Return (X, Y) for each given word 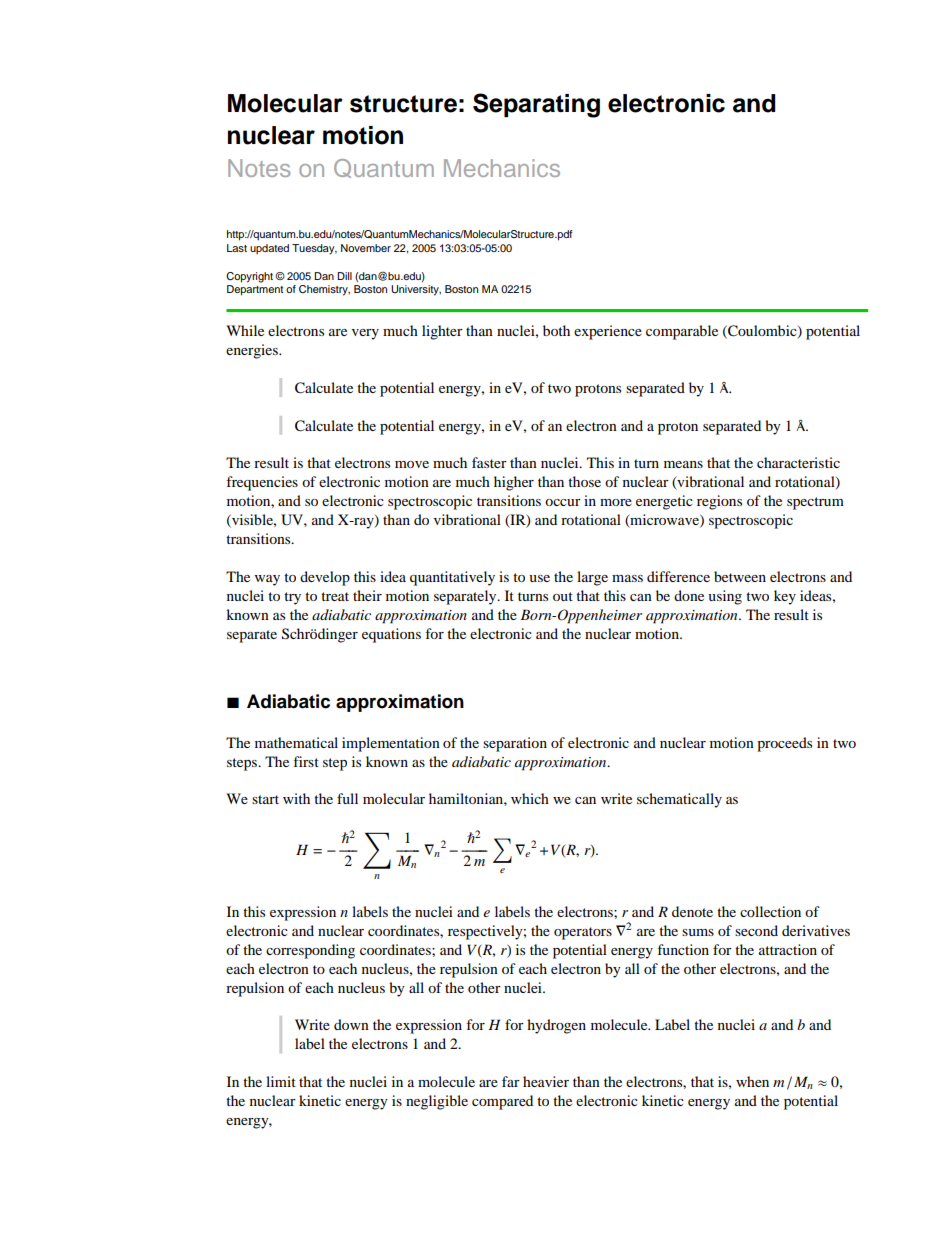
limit (281, 1081)
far (511, 1081)
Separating (536, 105)
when (752, 1081)
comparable (682, 332)
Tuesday (314, 249)
